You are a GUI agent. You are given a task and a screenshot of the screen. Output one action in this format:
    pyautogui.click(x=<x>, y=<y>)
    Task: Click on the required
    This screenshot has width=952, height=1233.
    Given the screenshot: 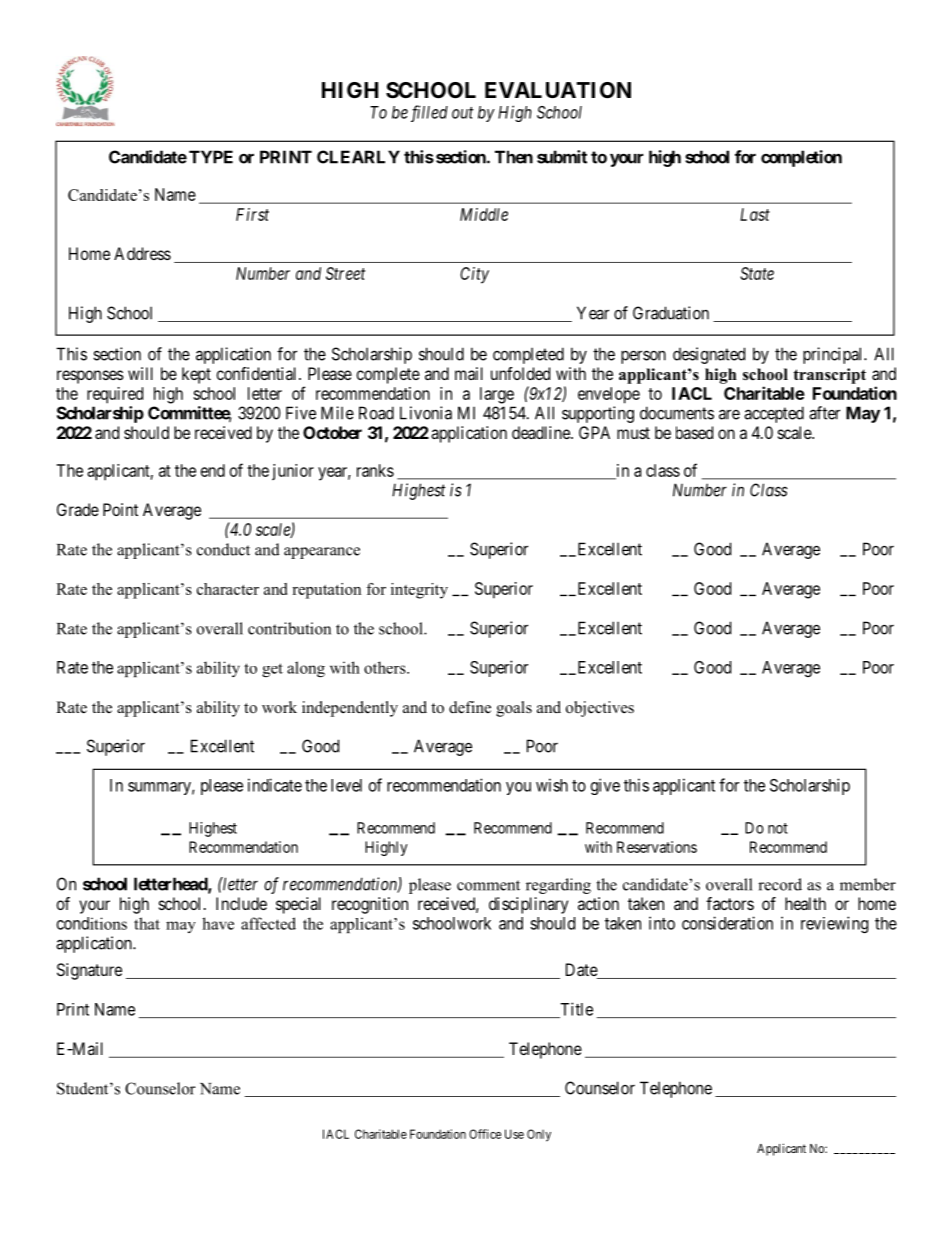 What is the action you would take?
    pyautogui.click(x=115, y=395)
